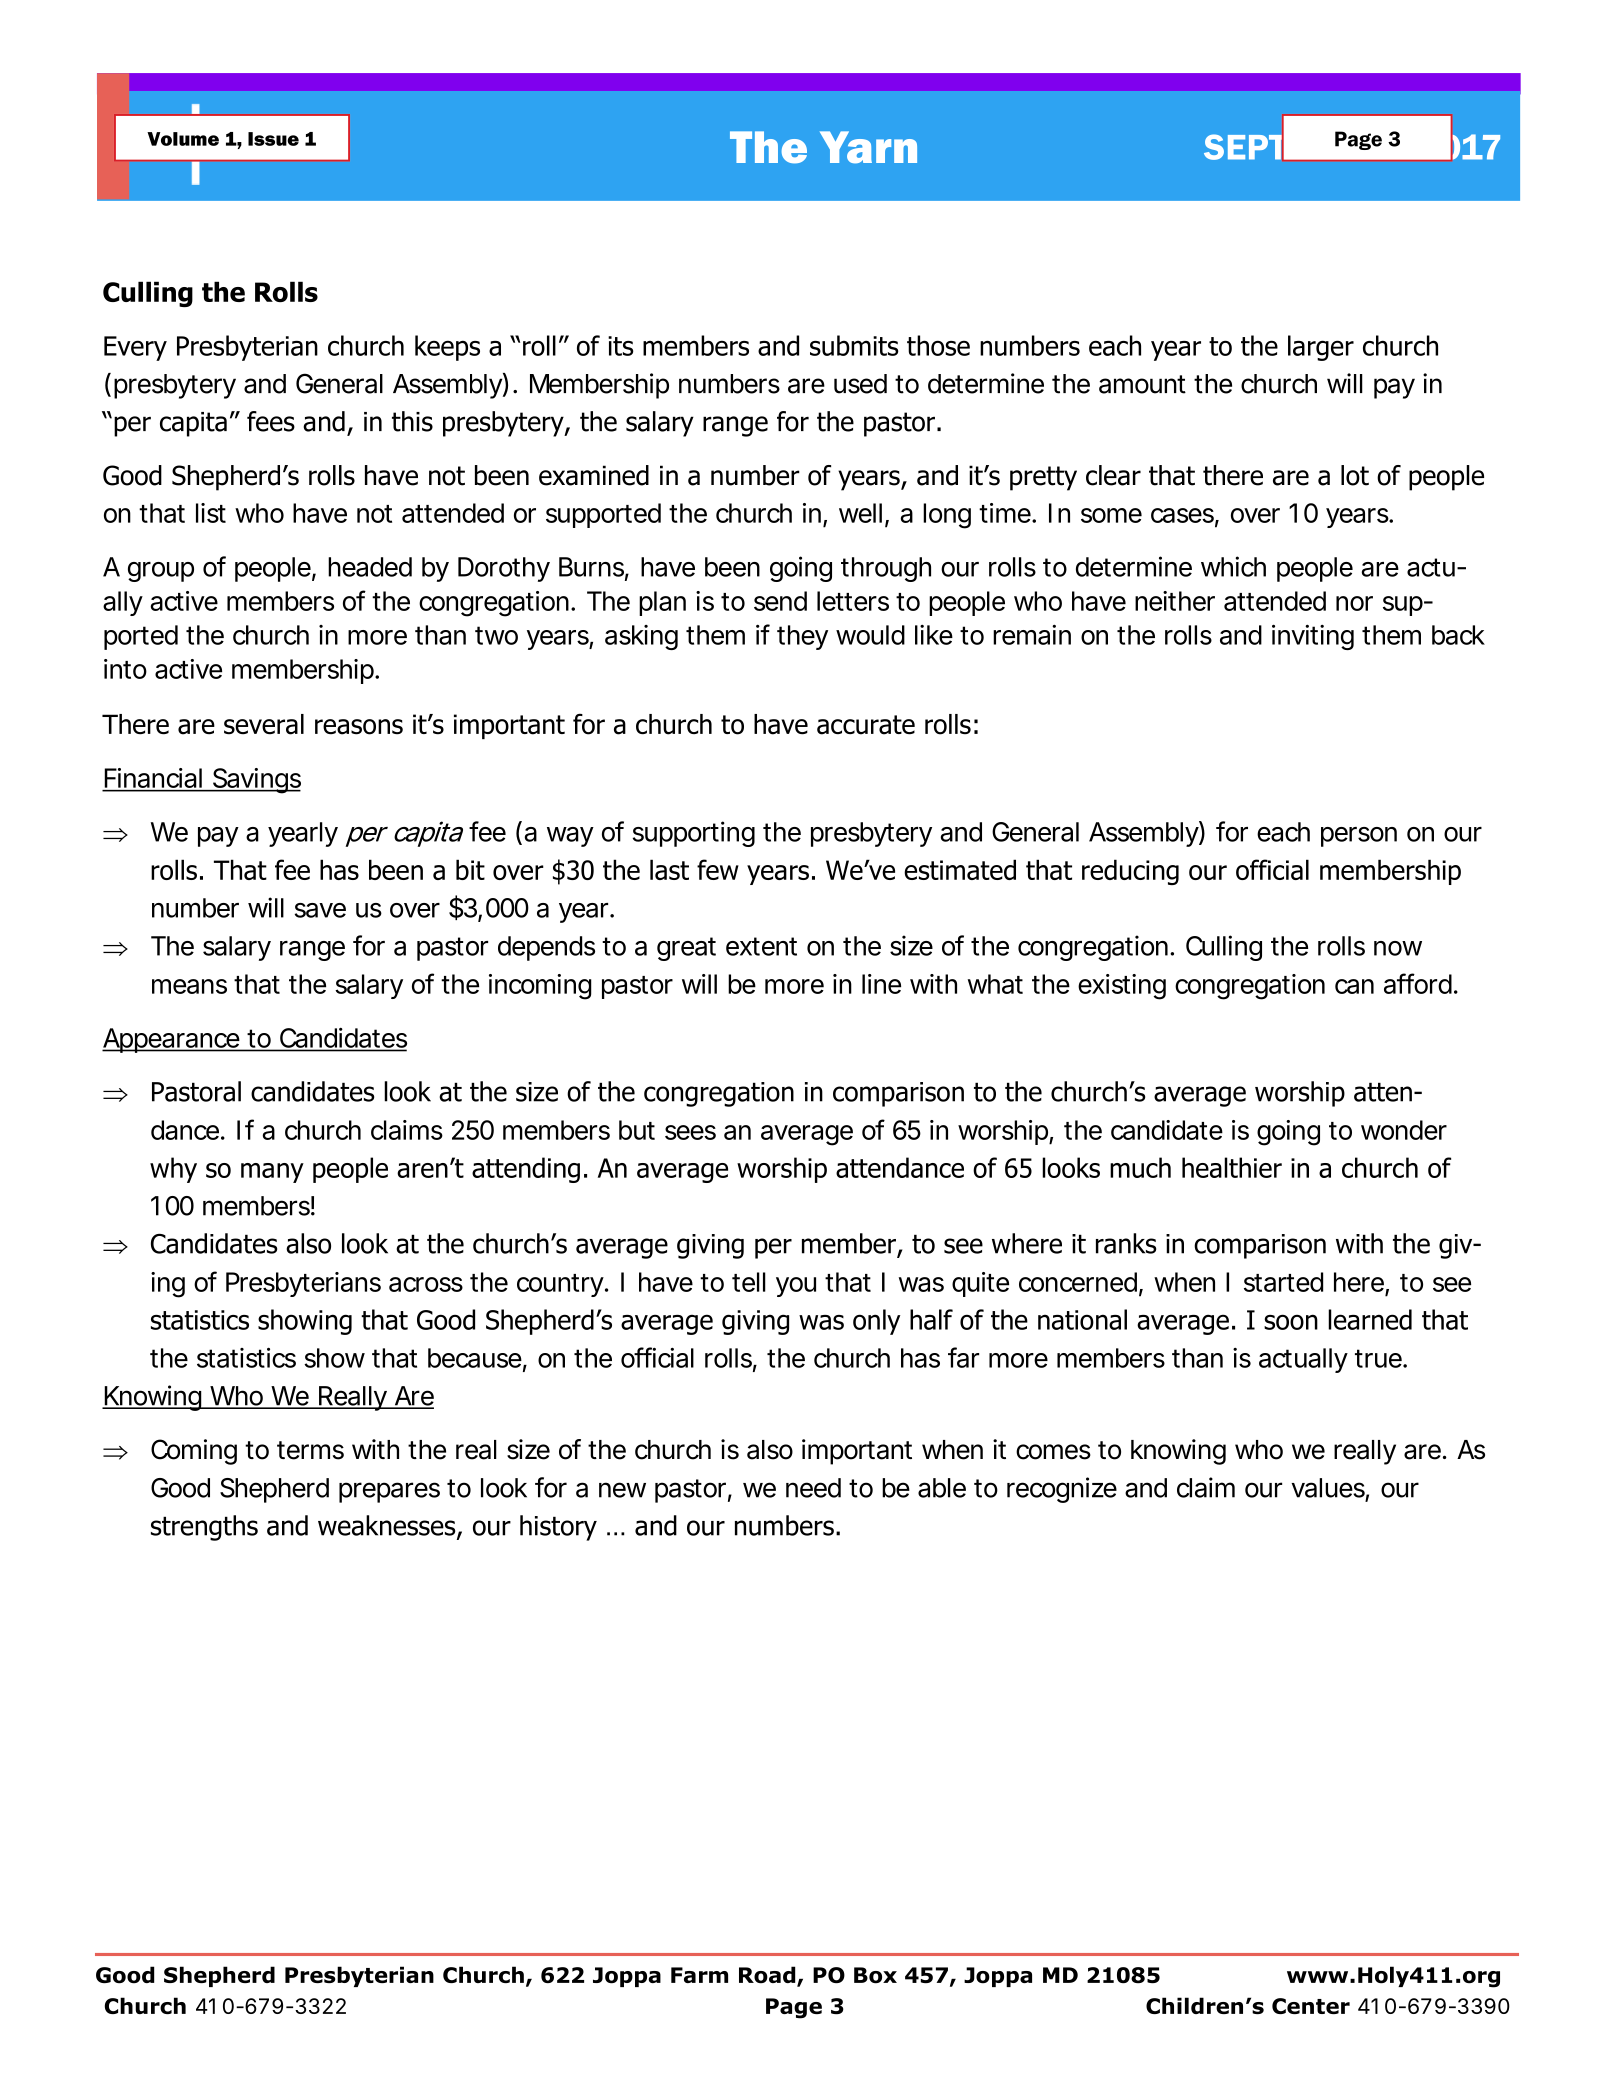  I want to click on Road, so click(768, 1976).
